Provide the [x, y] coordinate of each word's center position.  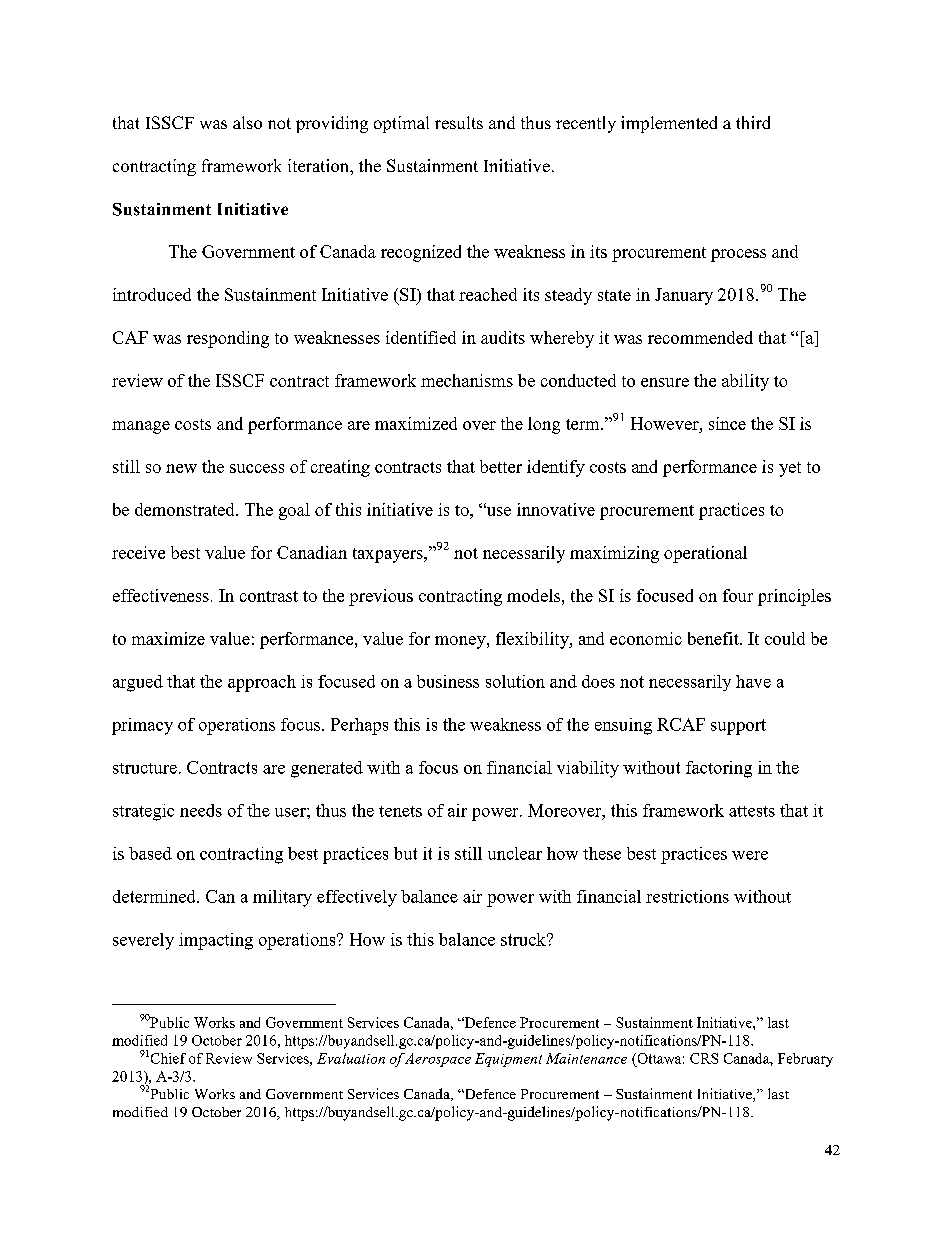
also [247, 122]
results [459, 122]
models [533, 595]
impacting [216, 941]
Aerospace [437, 1060]
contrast [269, 596]
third [753, 122]
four [738, 595]
